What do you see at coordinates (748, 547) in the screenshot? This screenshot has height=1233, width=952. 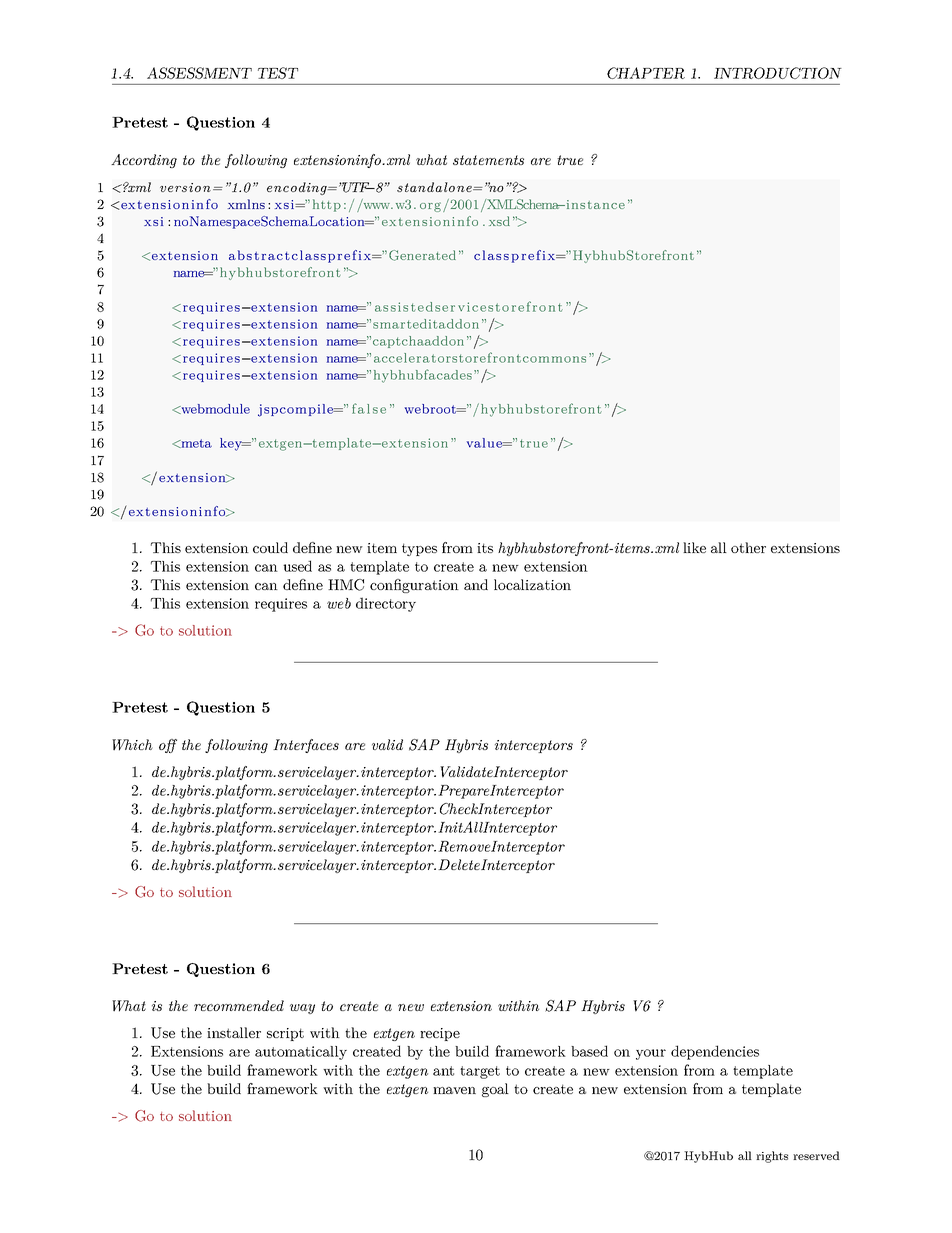 I see `other` at bounding box center [748, 547].
